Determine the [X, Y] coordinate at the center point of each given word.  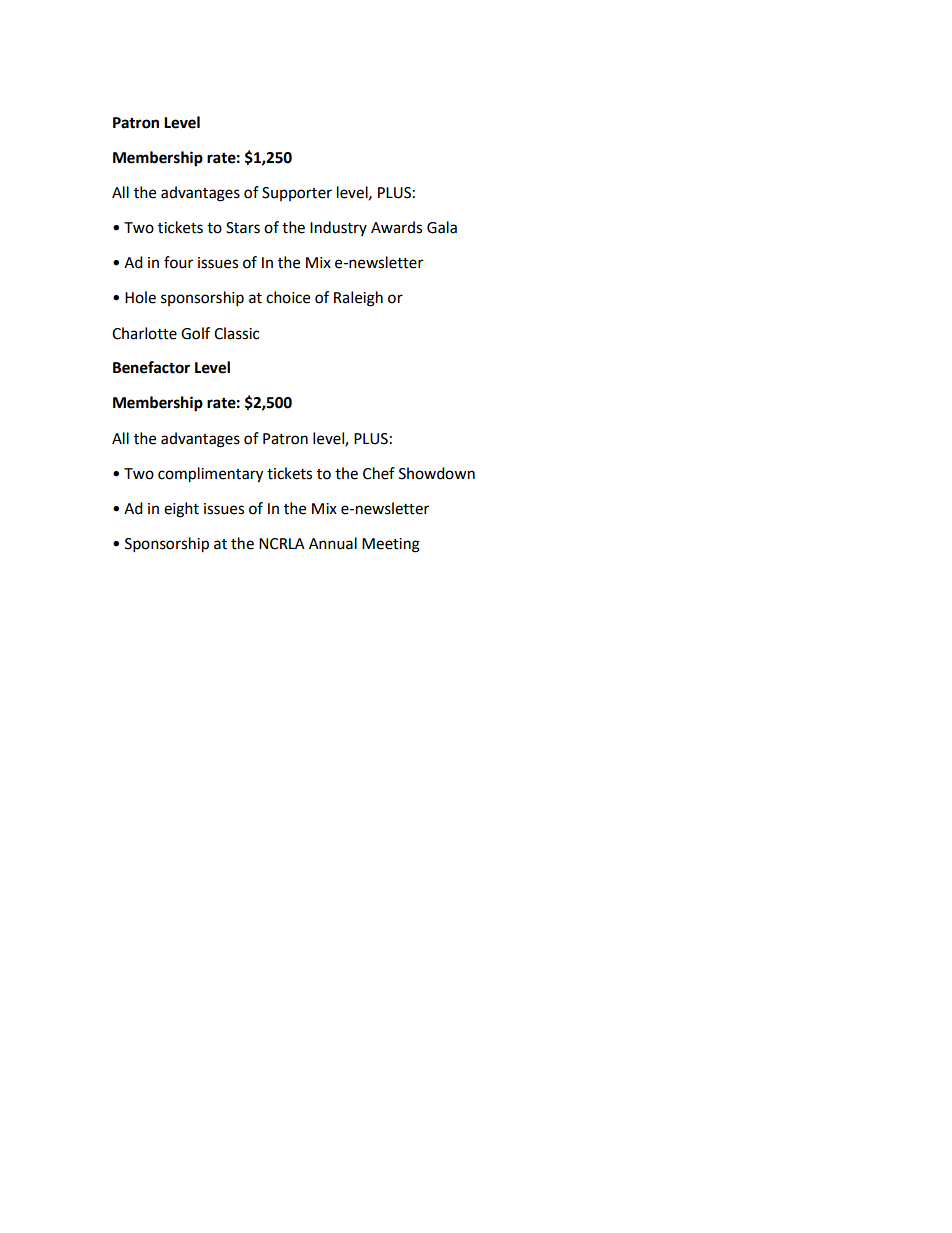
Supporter [297, 194]
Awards [396, 227]
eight [181, 510]
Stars [243, 228]
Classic [236, 333]
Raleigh [358, 299]
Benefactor [151, 367]
